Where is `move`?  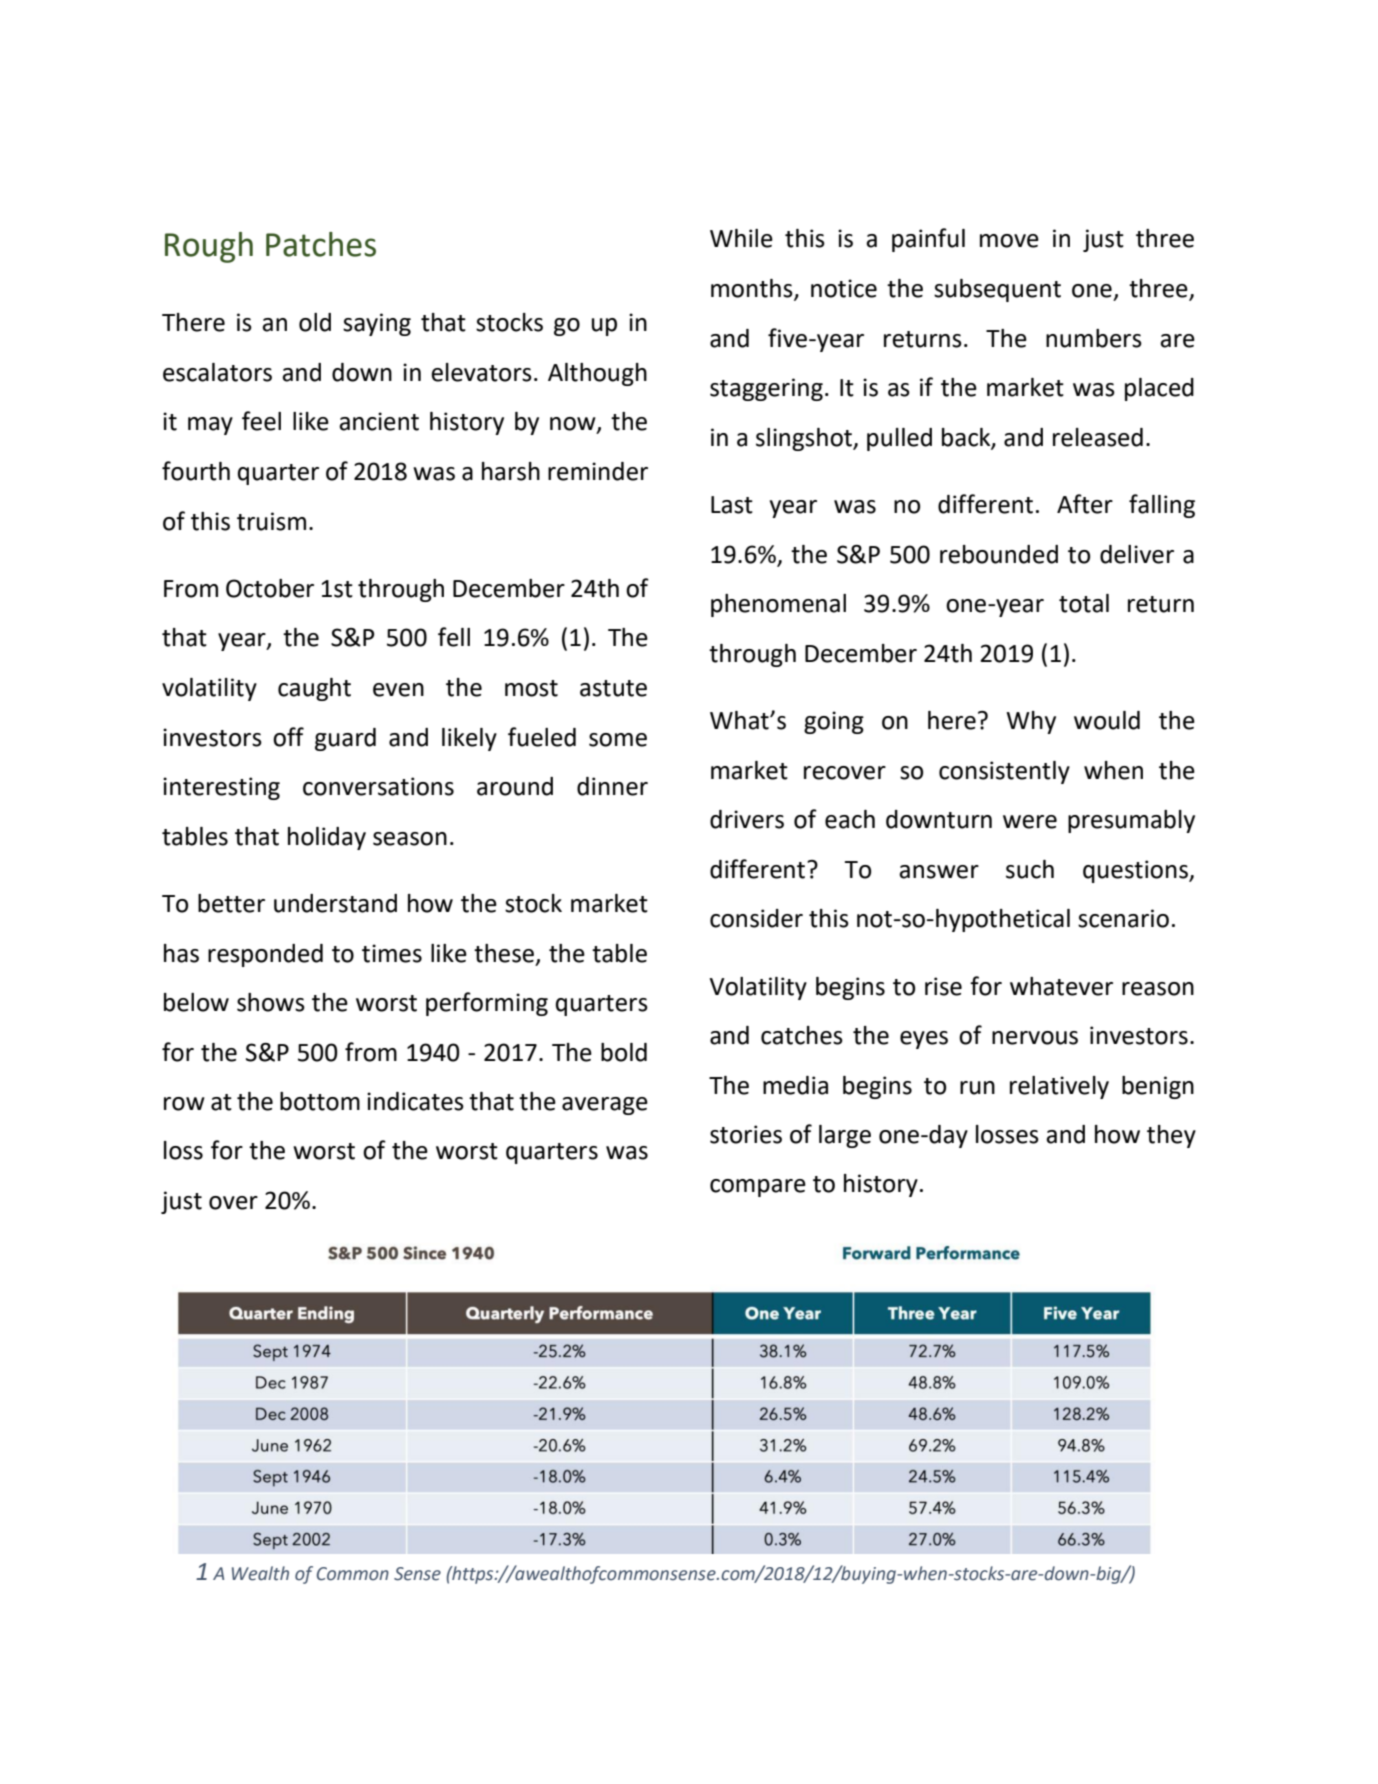 move is located at coordinates (1009, 241).
